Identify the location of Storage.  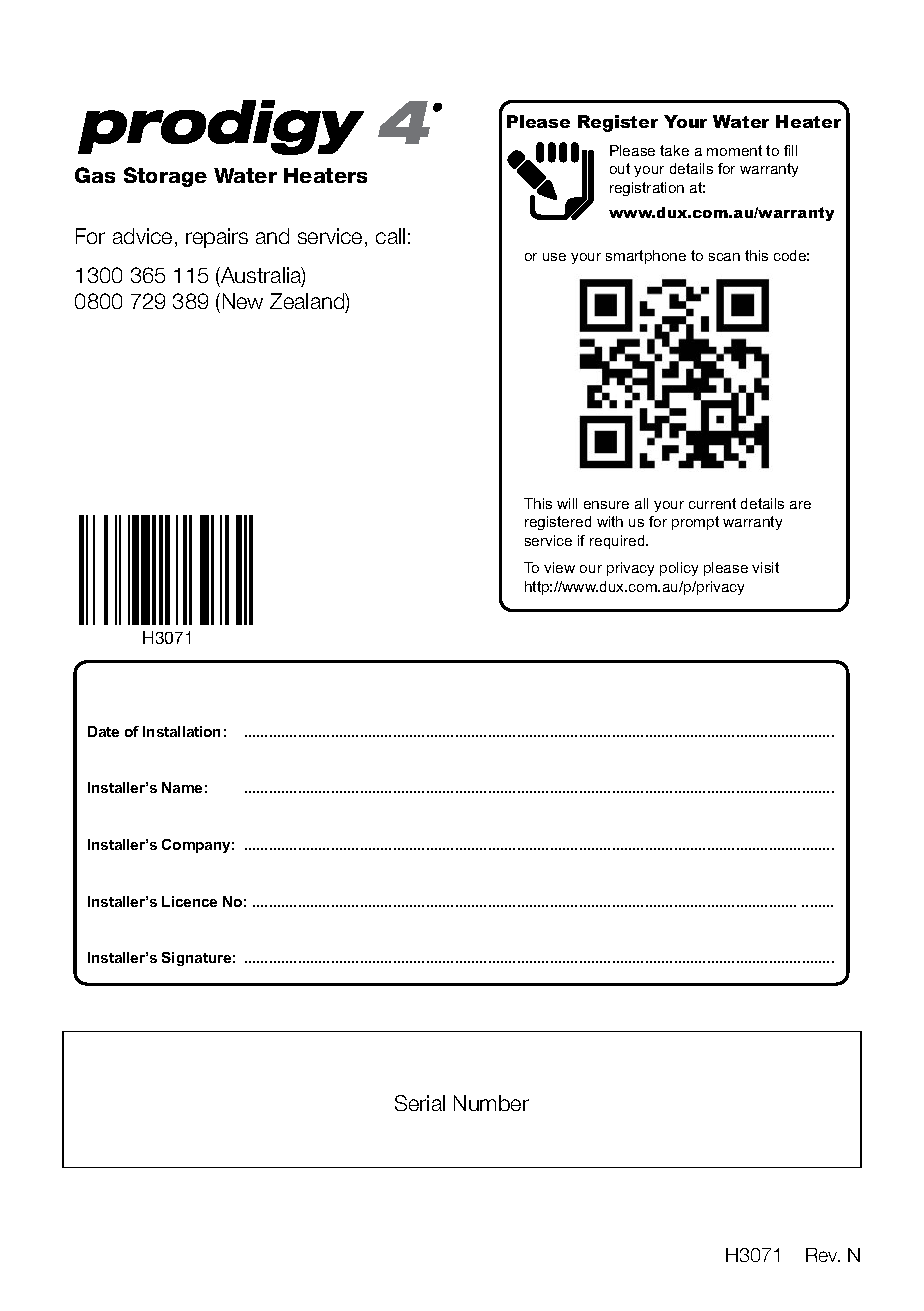
(165, 177).
